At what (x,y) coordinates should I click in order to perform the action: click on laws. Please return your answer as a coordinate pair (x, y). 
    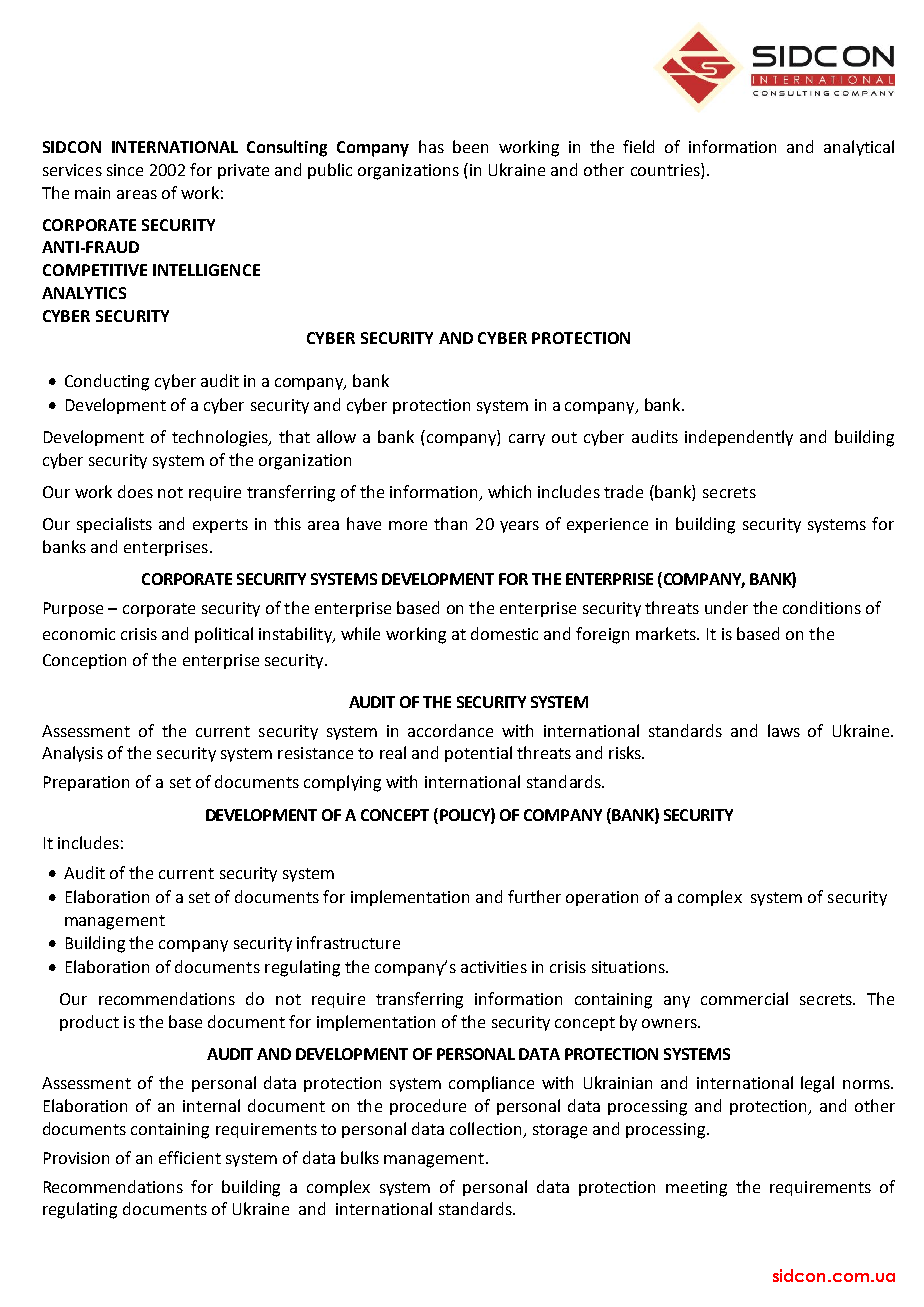
    Looking at the image, I should click on (784, 730).
